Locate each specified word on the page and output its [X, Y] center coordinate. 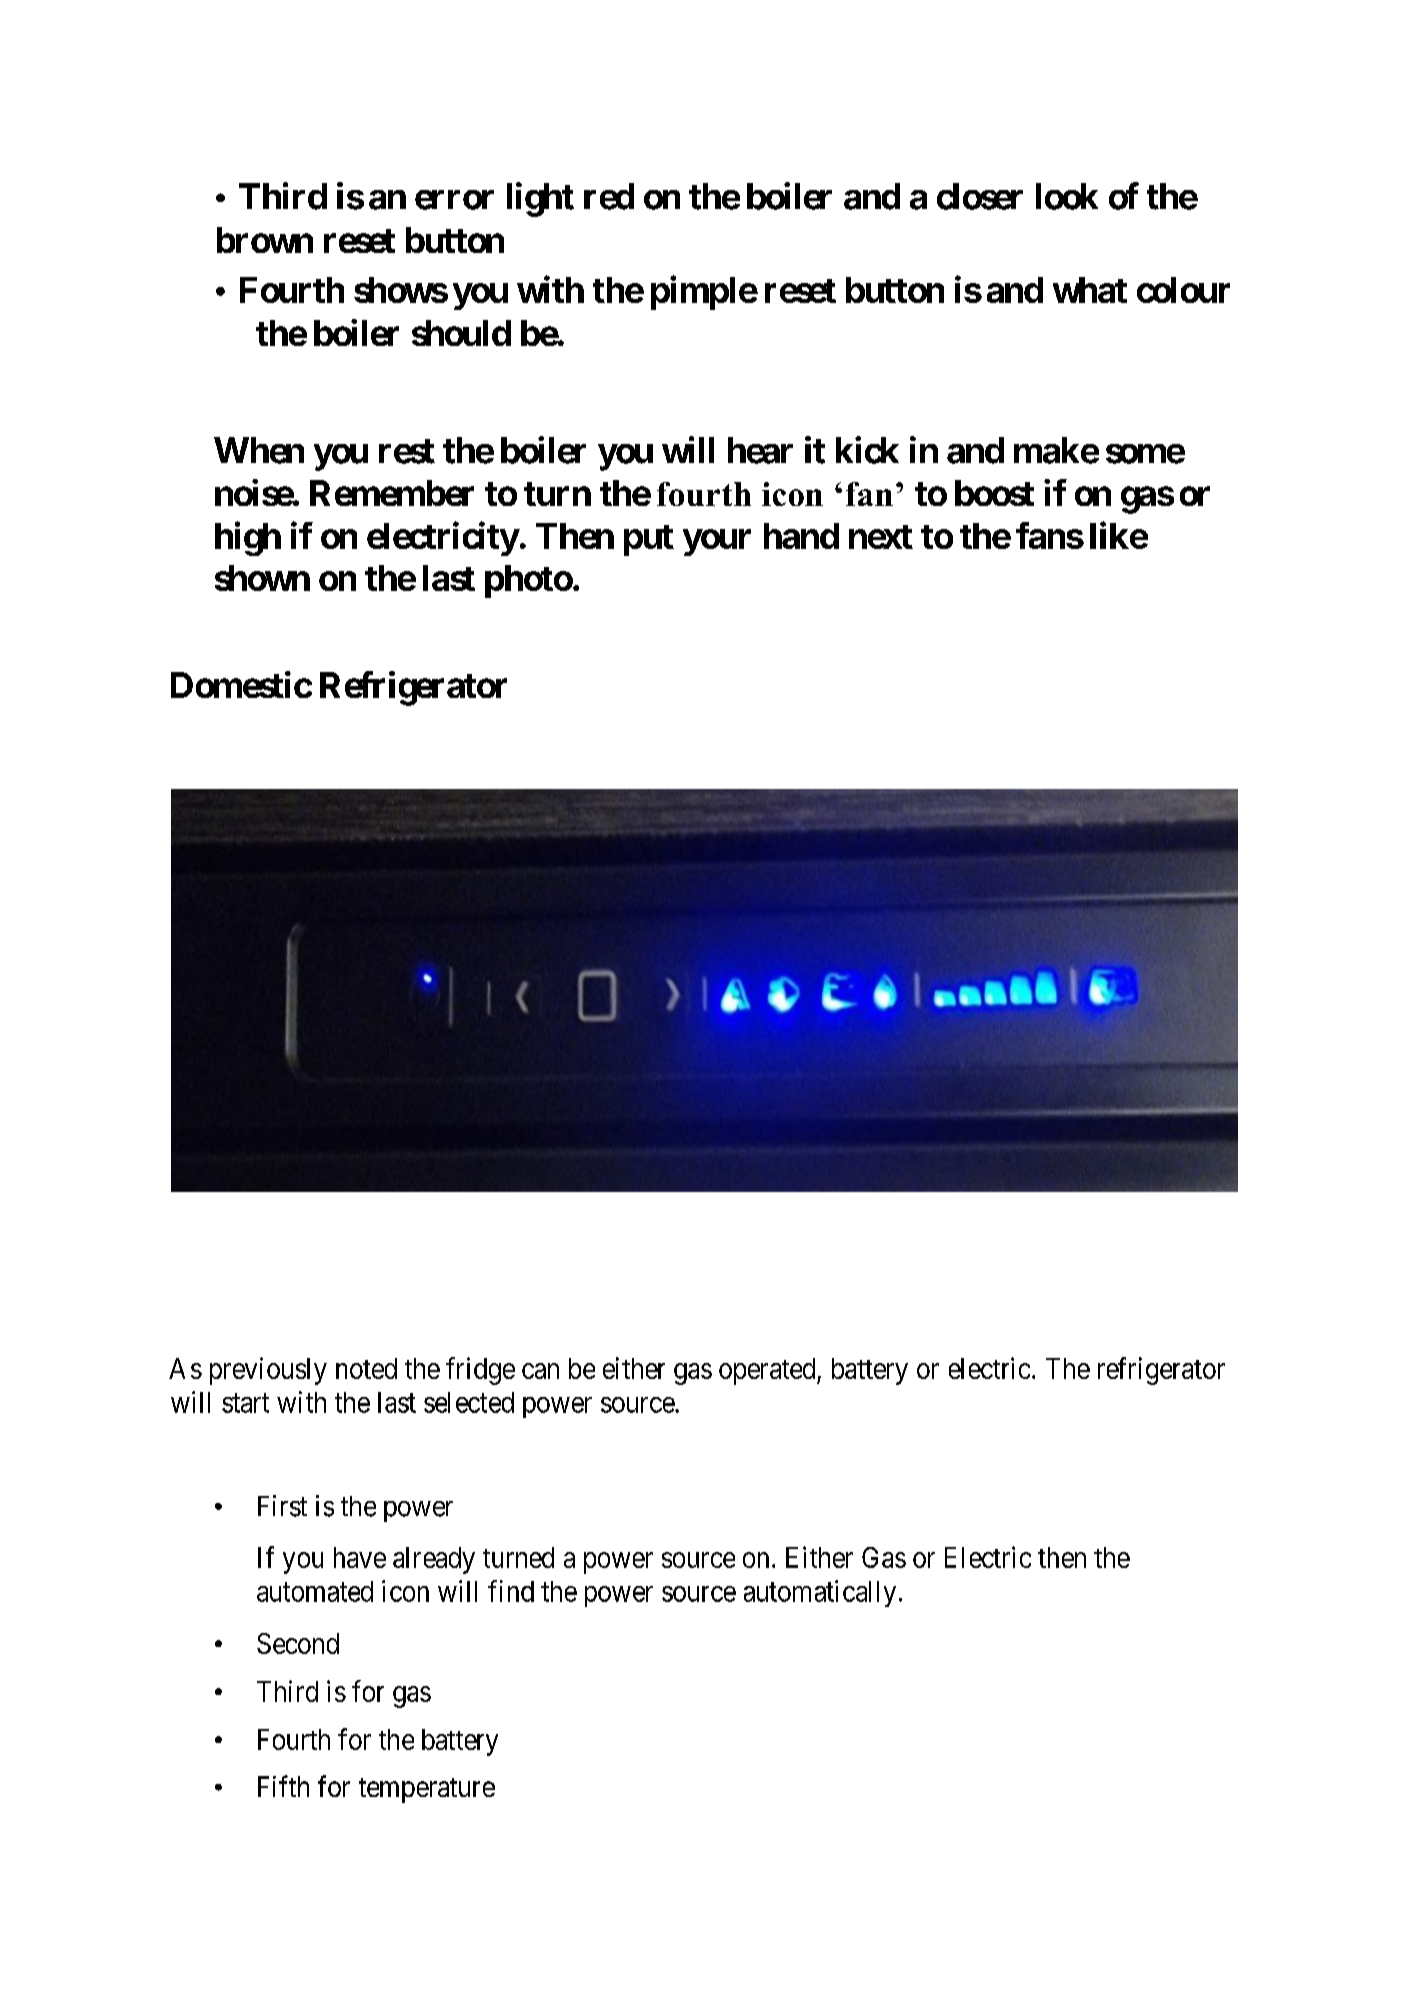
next [881, 537]
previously [268, 1371]
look [1067, 196]
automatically [820, 1593]
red [609, 196]
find [511, 1591]
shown [262, 578]
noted [366, 1368]
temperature [427, 1790]
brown [265, 240]
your [717, 542]
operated [768, 1371]
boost [994, 493]
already [434, 1560]
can [540, 1371]
